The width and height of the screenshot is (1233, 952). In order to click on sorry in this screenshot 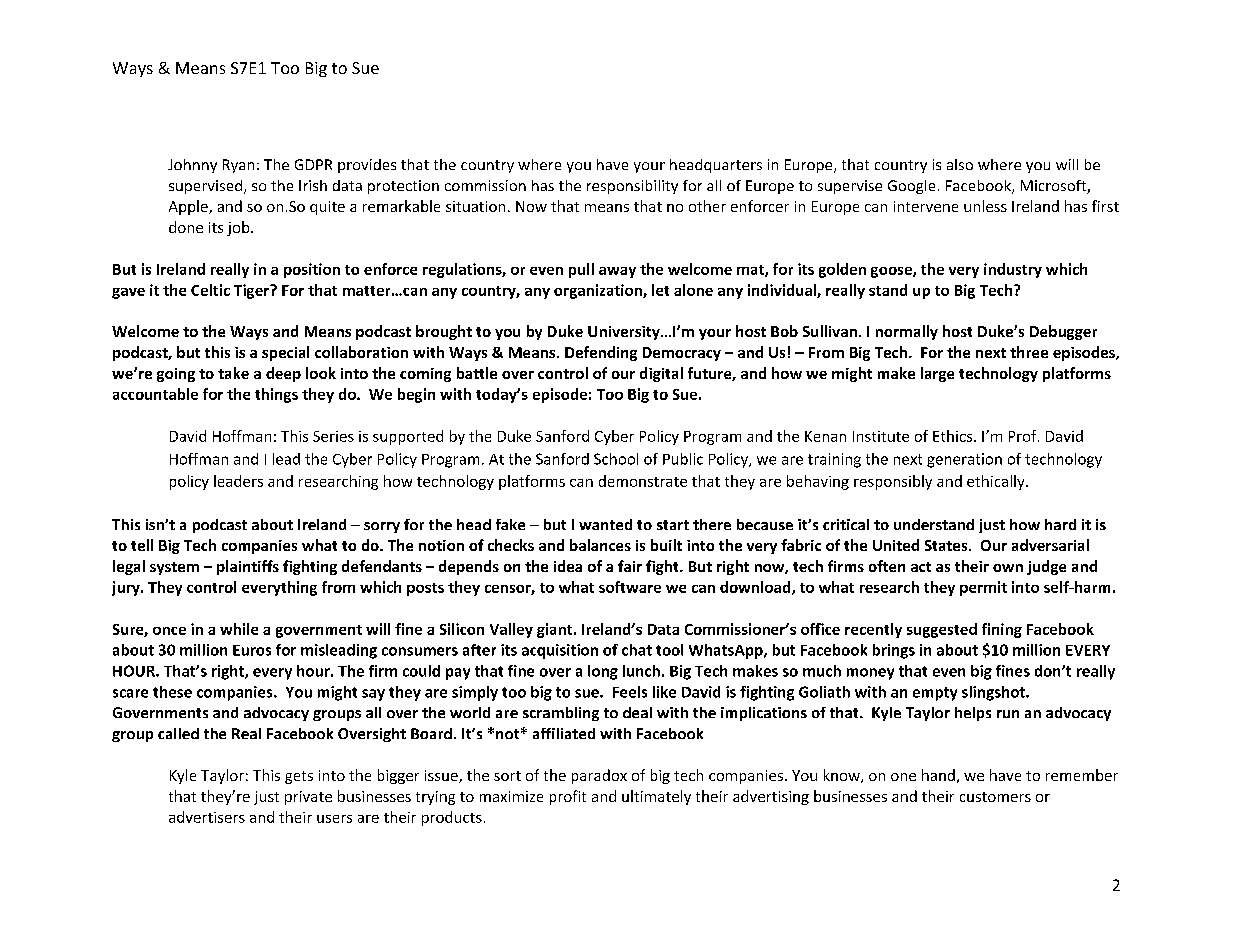, I will do `click(382, 527)`.
